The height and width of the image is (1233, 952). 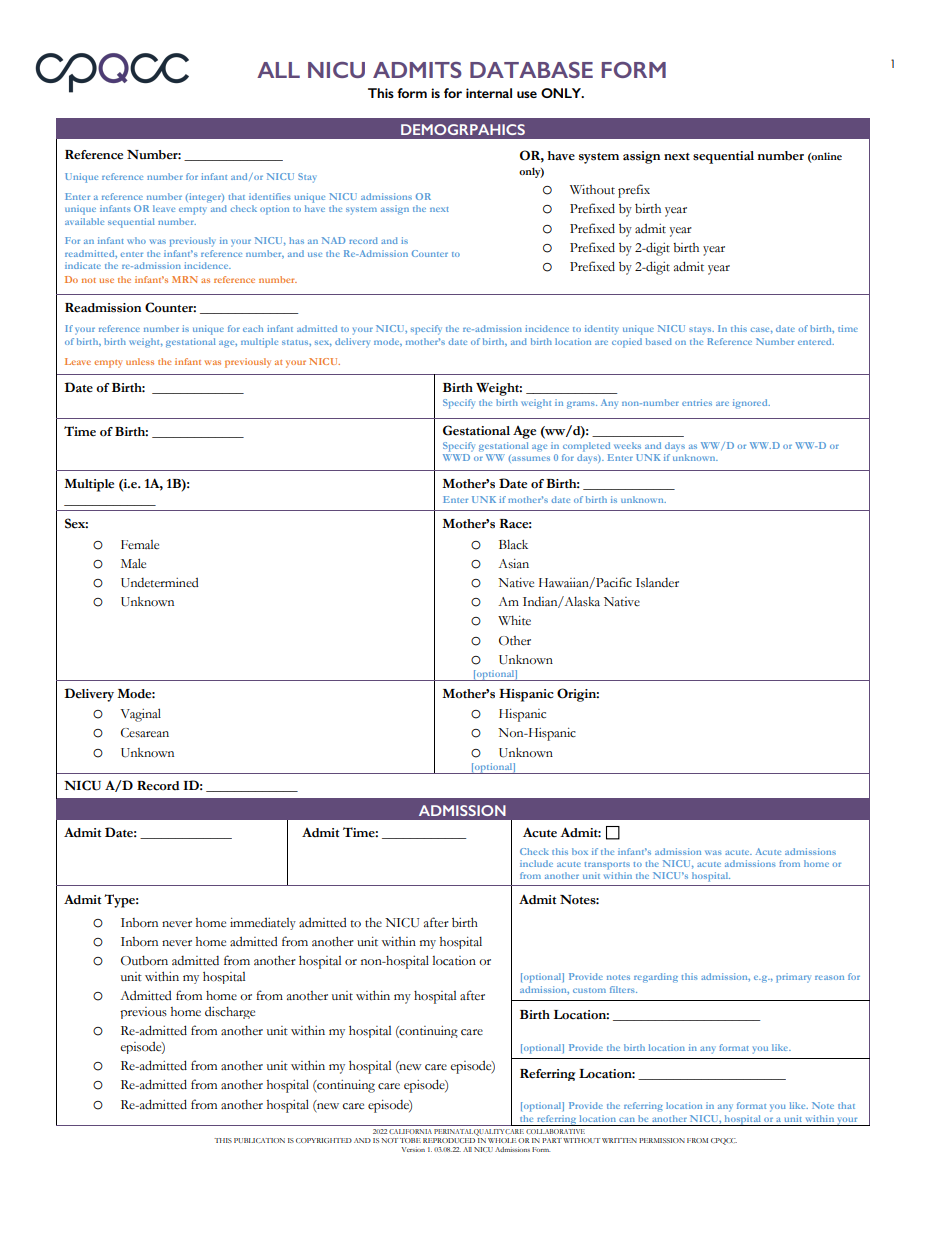 I want to click on Undetermined, so click(x=160, y=582).
